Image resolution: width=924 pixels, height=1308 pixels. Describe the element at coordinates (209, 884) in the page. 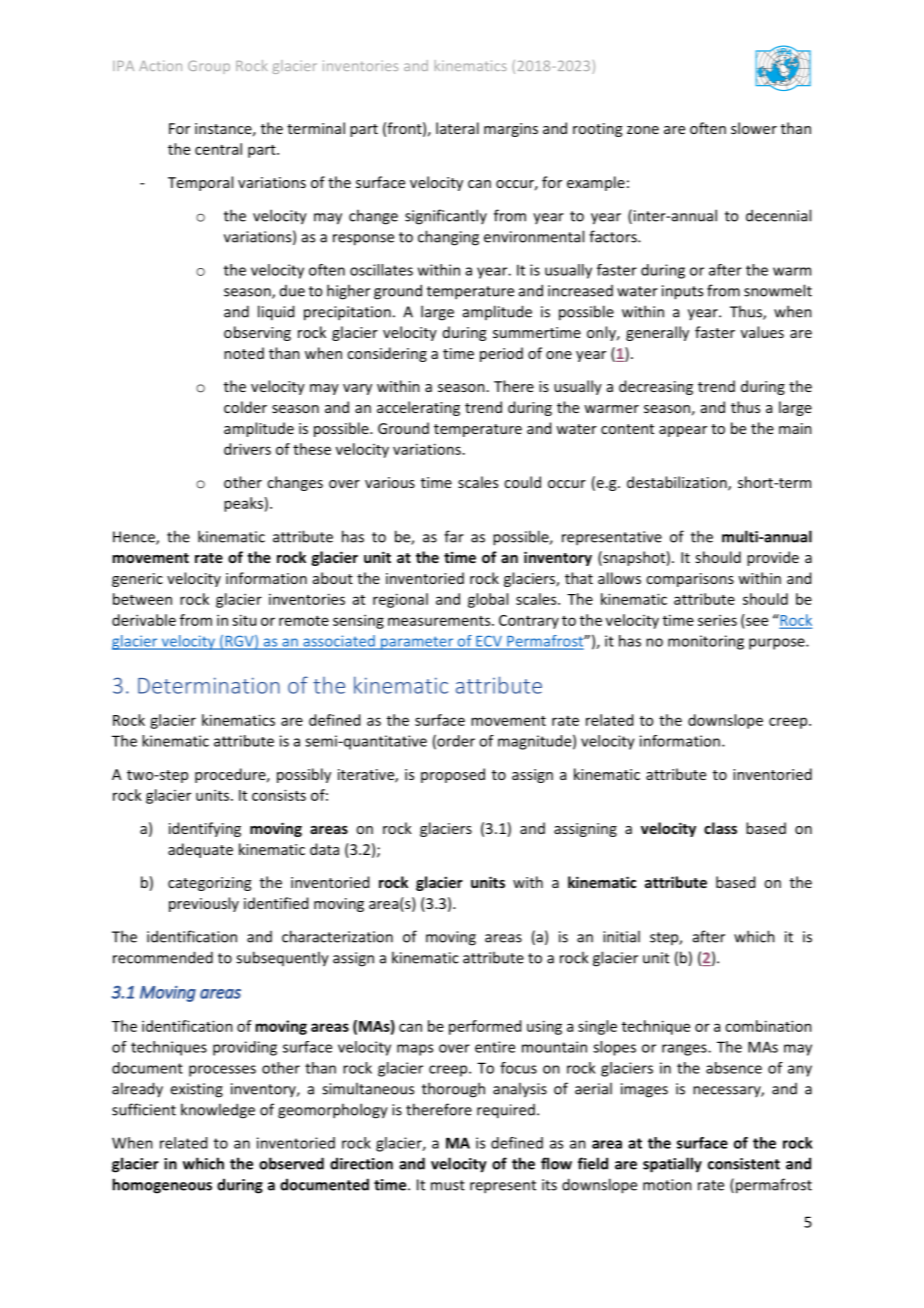

I see `categorizing` at that location.
